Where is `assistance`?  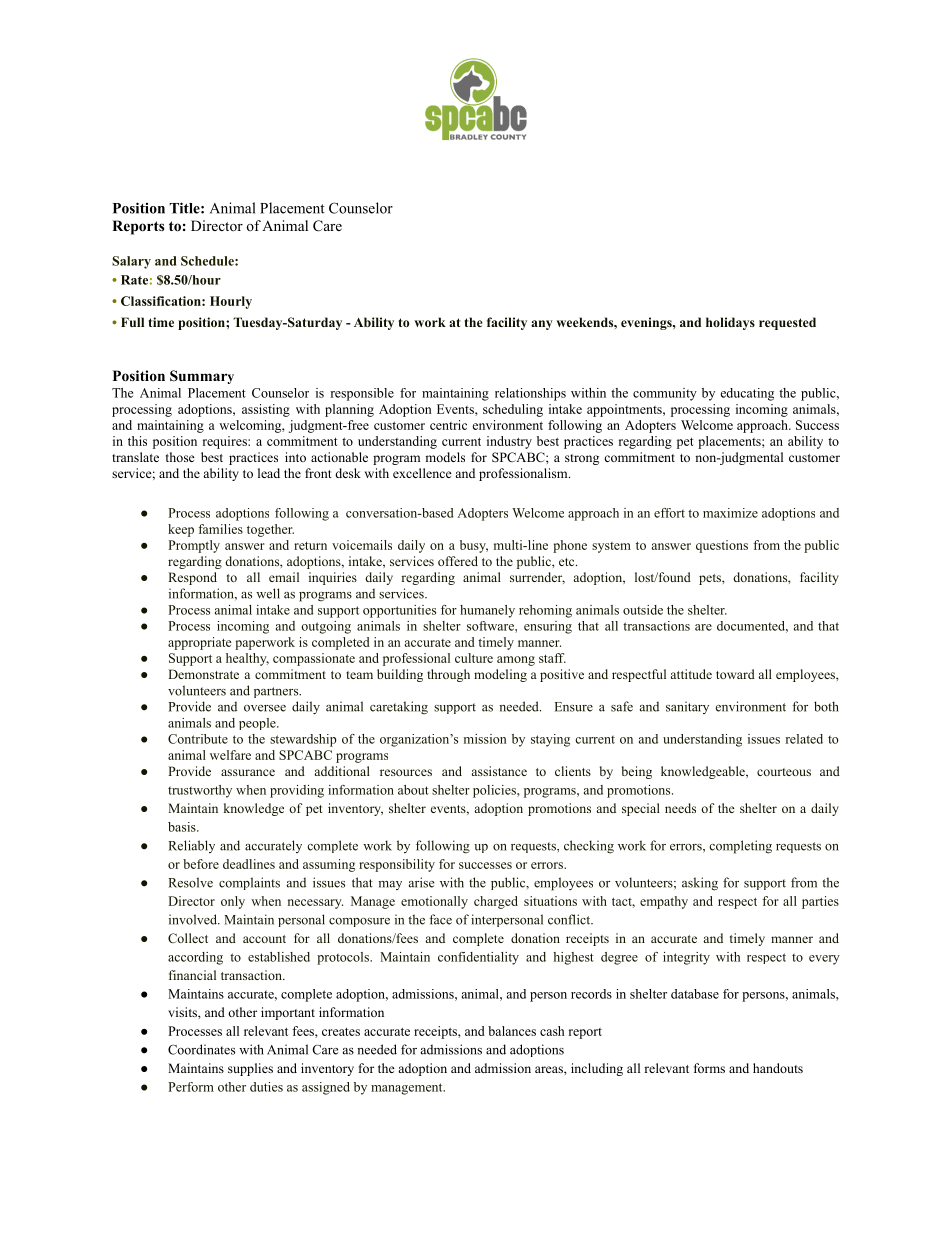
assistance is located at coordinates (499, 771).
